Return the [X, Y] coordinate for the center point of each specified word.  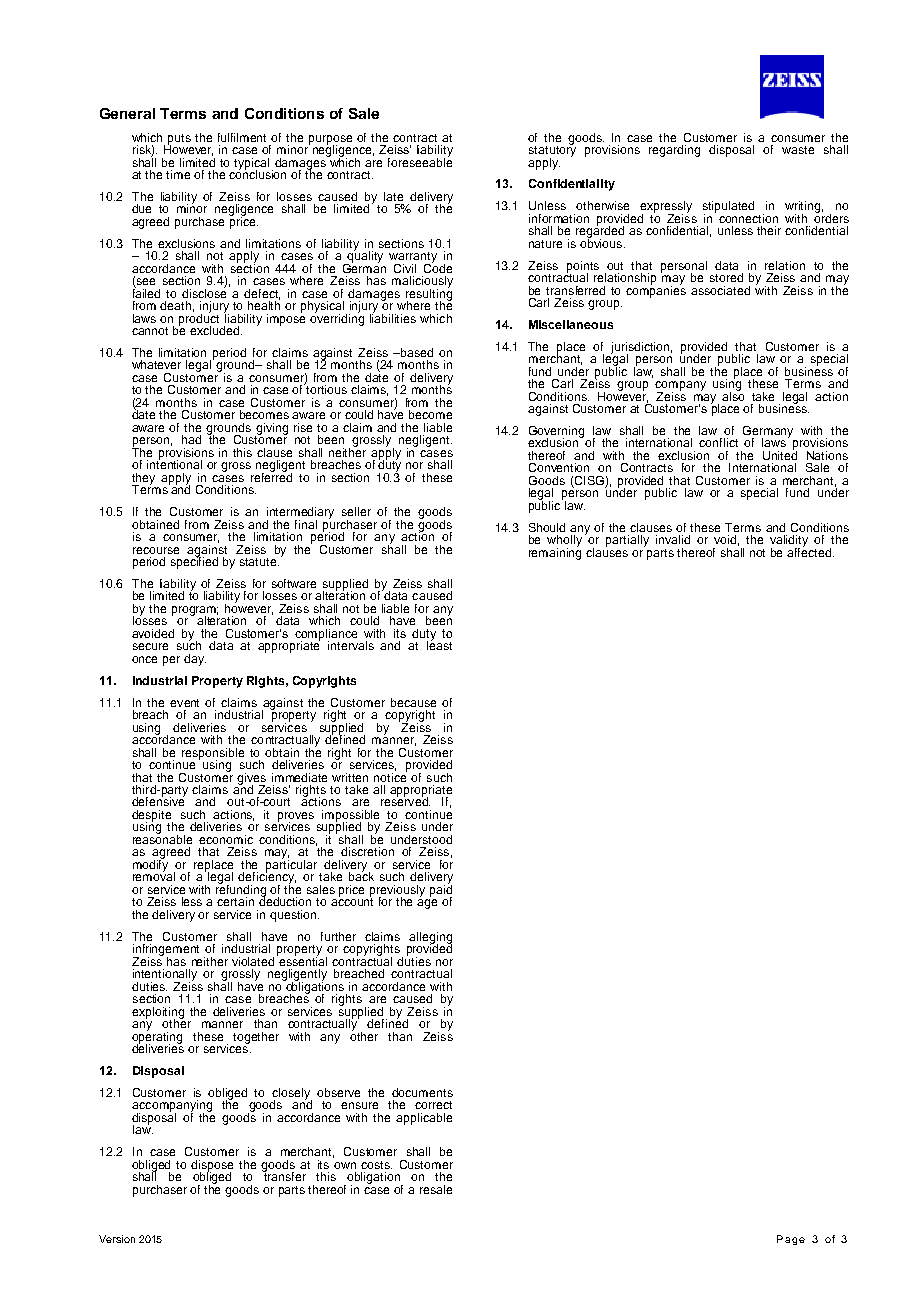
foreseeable [420, 161]
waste [798, 150]
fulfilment [242, 137]
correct [433, 1105]
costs [376, 1165]
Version [117, 1239]
